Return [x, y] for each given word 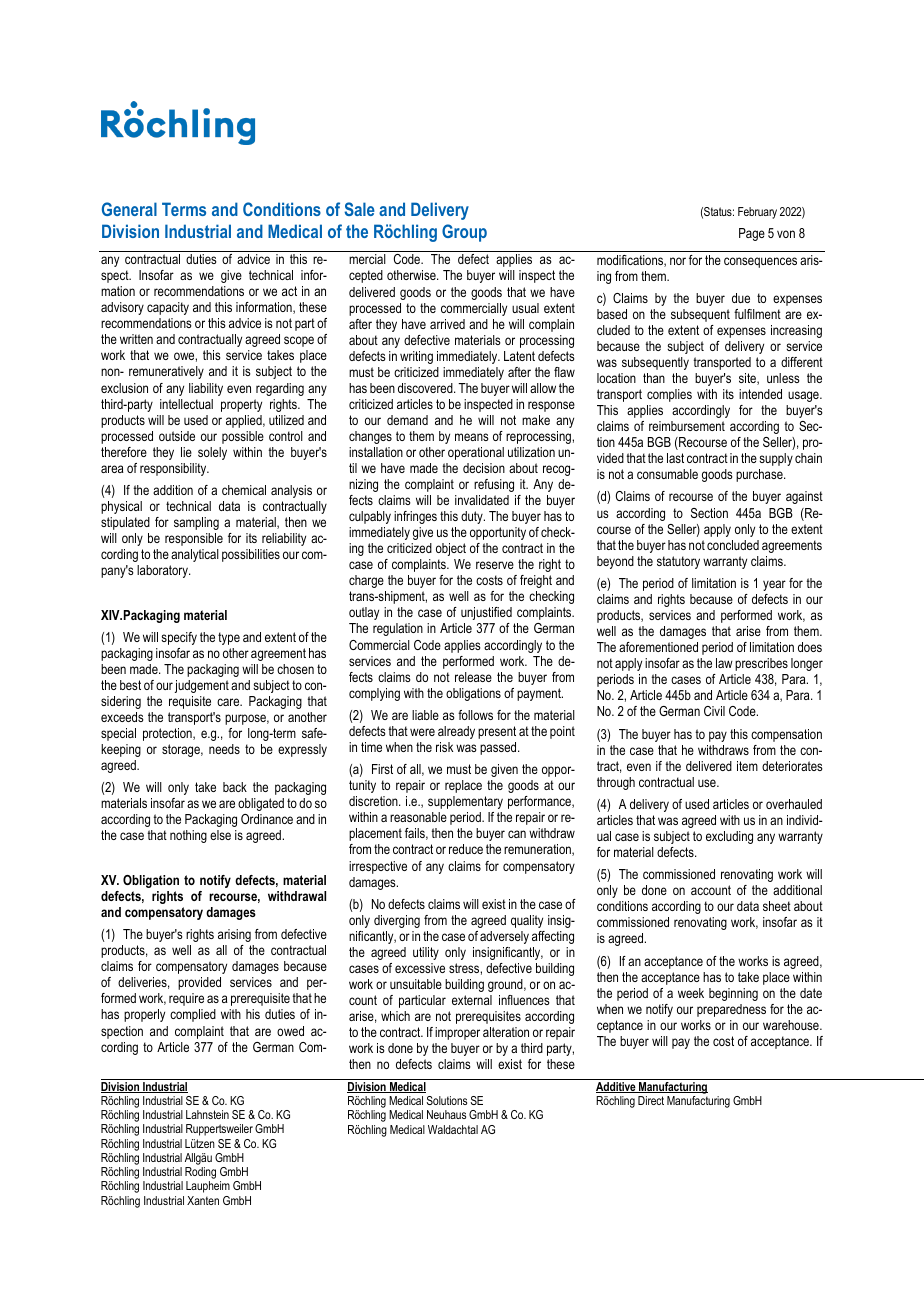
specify [179, 638]
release [473, 677]
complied [193, 1015]
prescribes [761, 664]
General [129, 209]
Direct [651, 1100]
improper [457, 1033]
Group [464, 233]
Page [752, 234]
